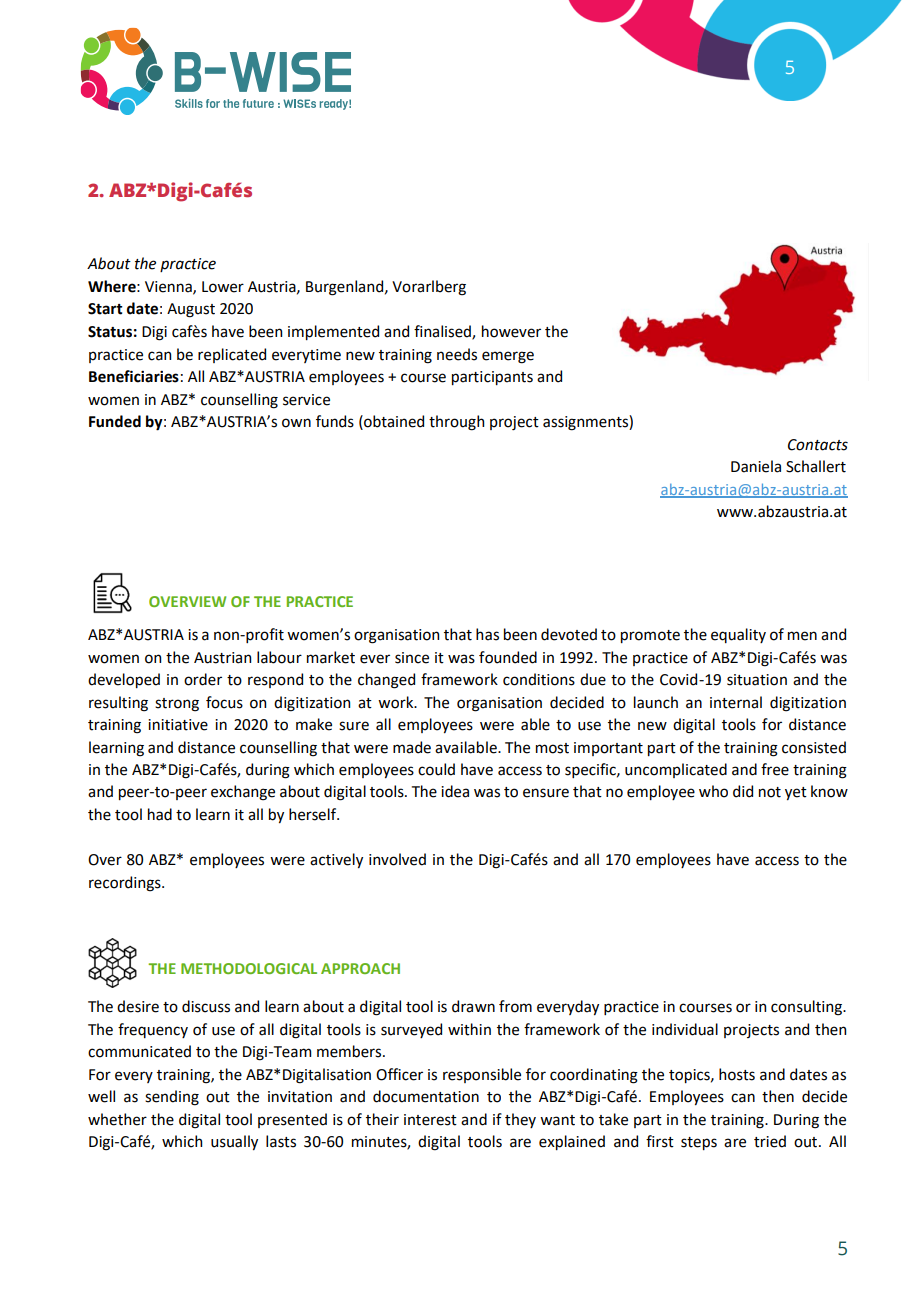 This screenshot has width=924, height=1307. Describe the element at coordinates (818, 445) in the screenshot. I see `Contacts` at that location.
